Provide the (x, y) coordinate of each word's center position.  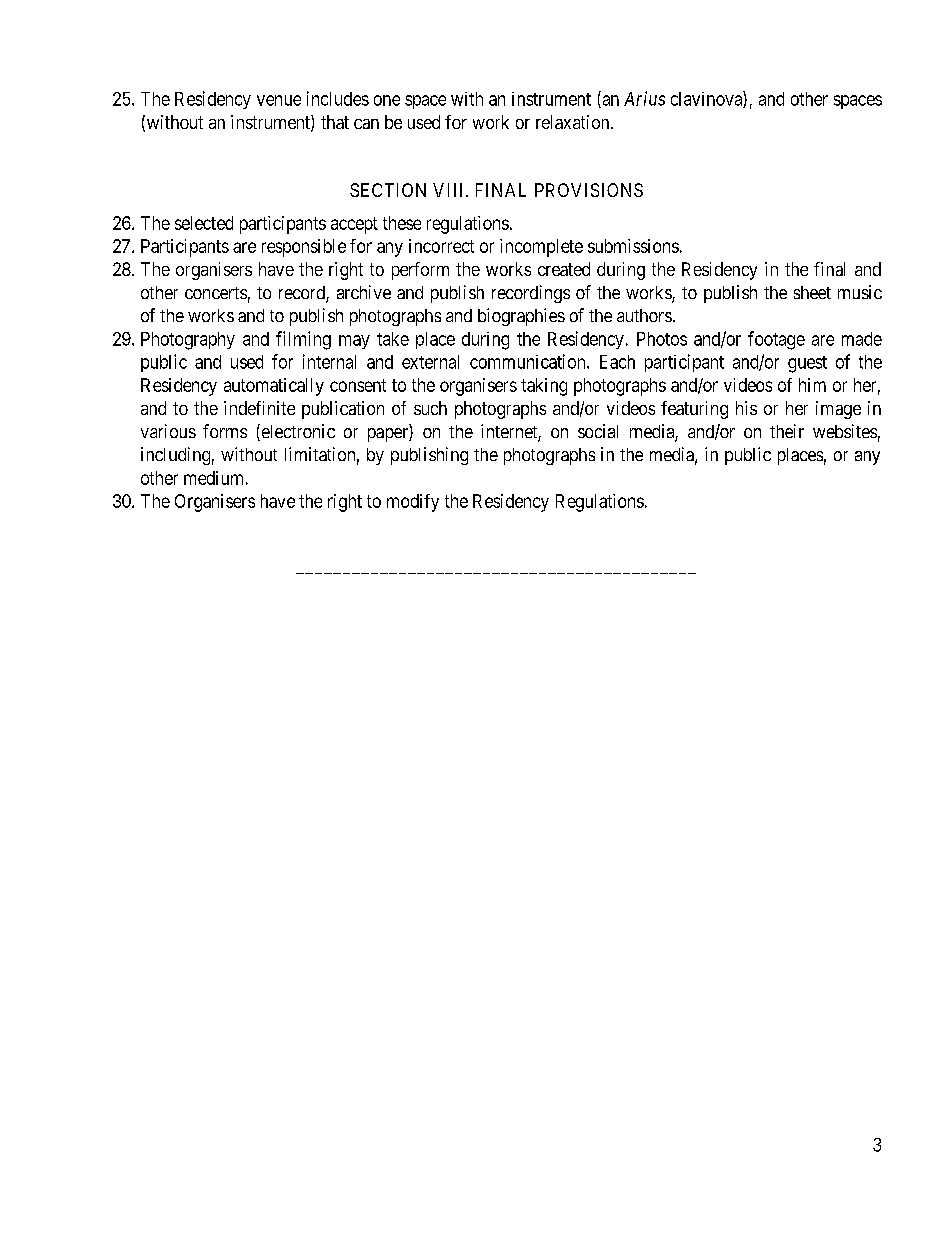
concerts (216, 293)
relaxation (574, 122)
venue (279, 100)
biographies (521, 317)
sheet (812, 292)
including (175, 456)
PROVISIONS (589, 190)
